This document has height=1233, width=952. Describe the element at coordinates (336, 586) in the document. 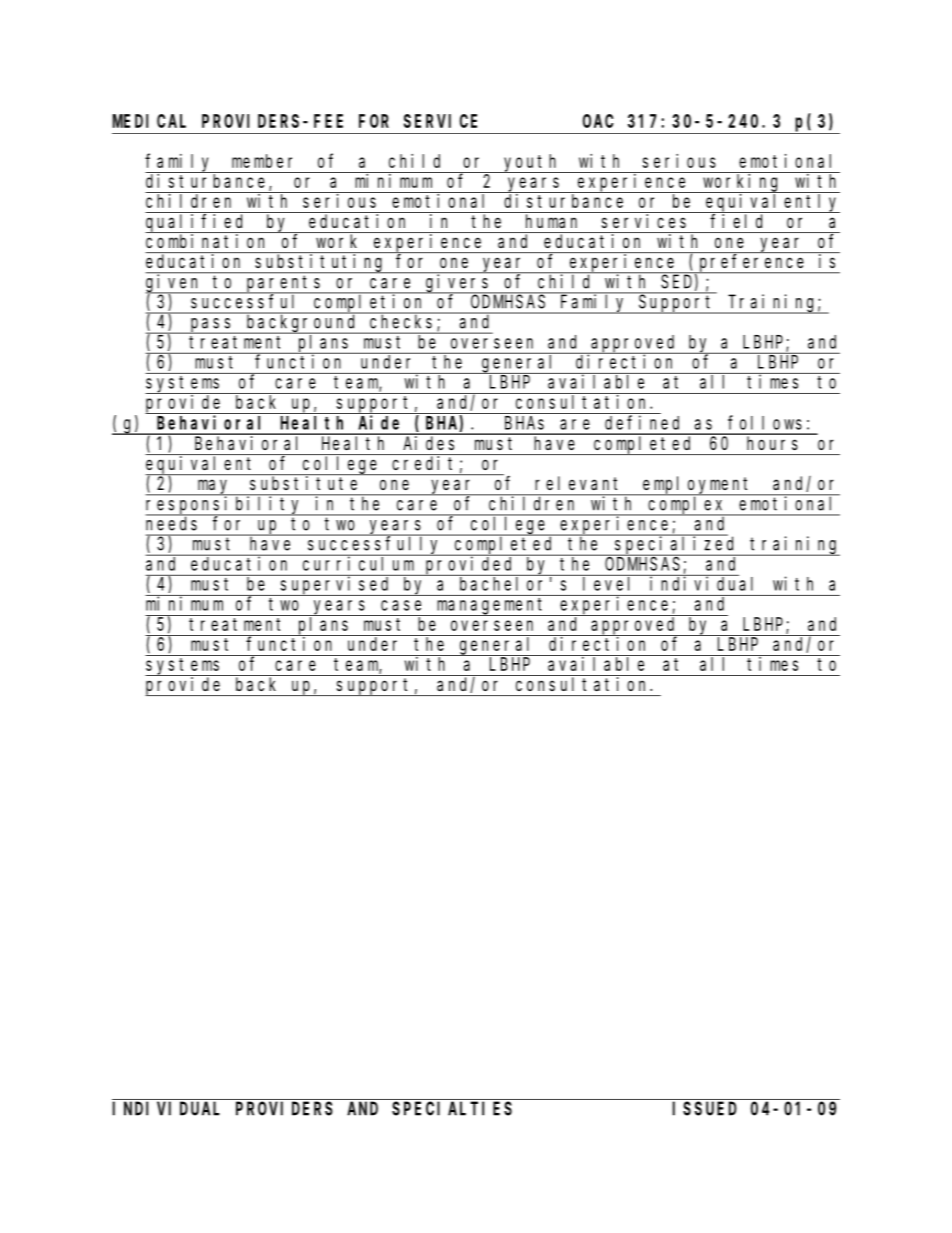

I see `supervised` at that location.
